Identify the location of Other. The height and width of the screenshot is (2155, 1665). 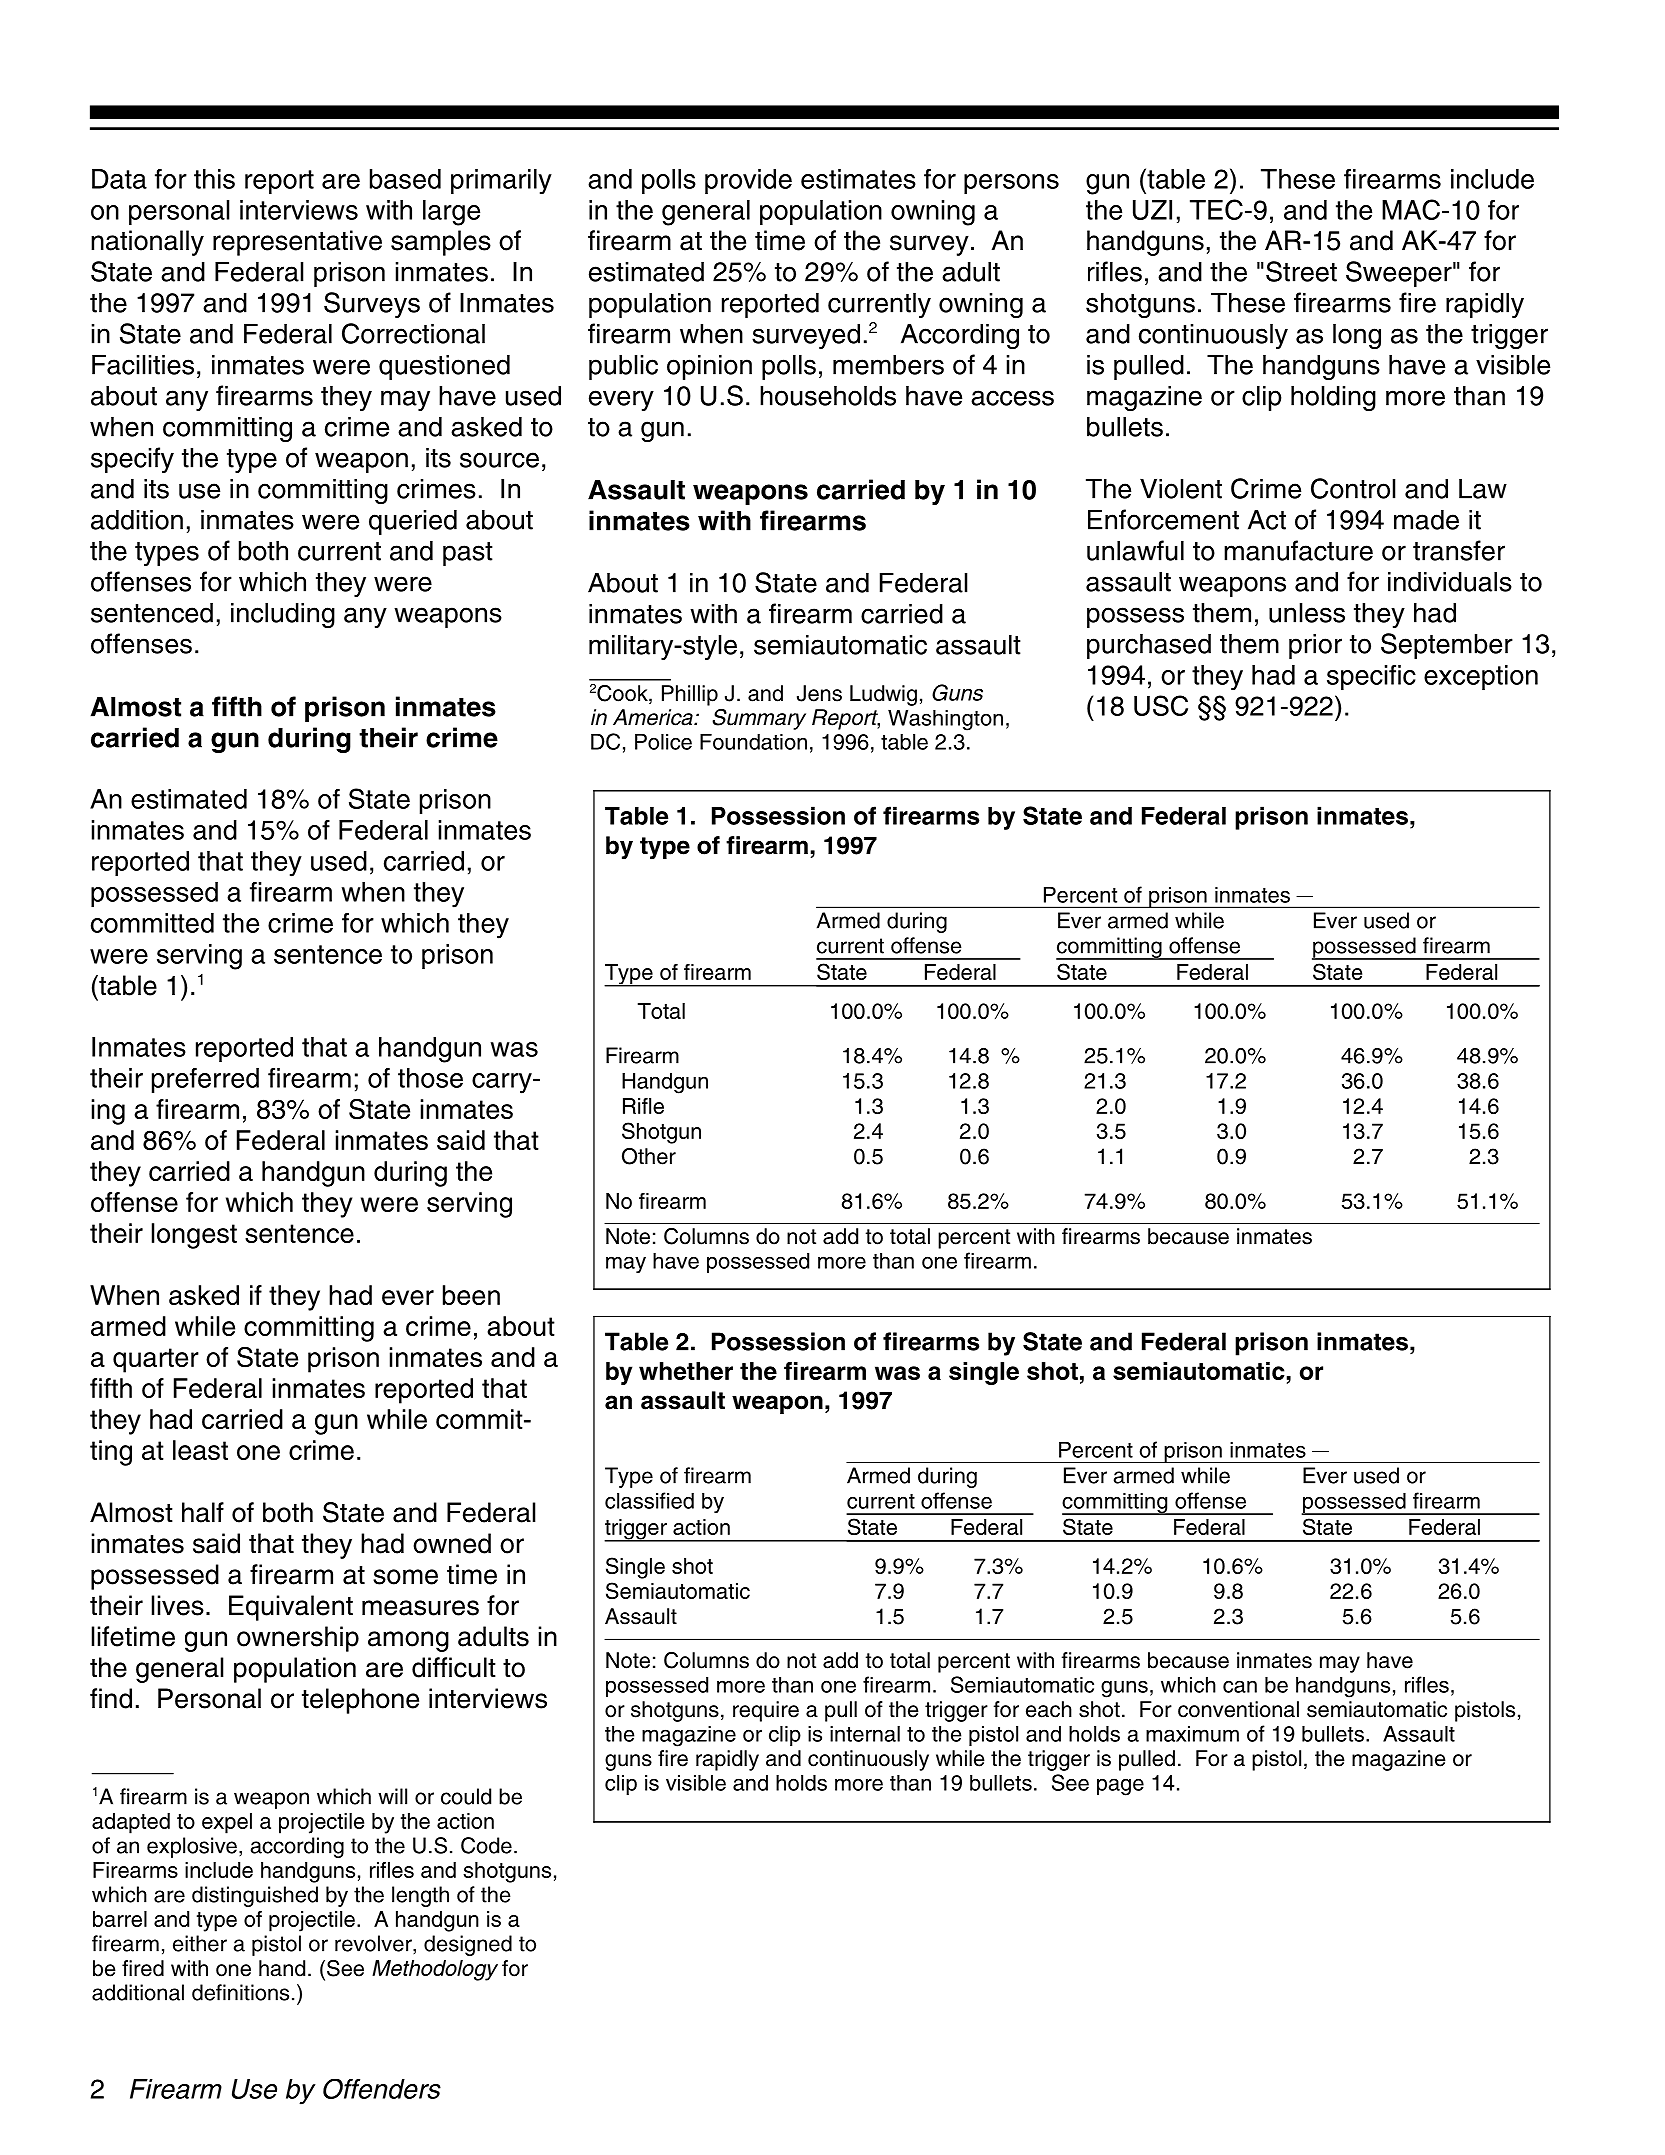
(649, 1156).
